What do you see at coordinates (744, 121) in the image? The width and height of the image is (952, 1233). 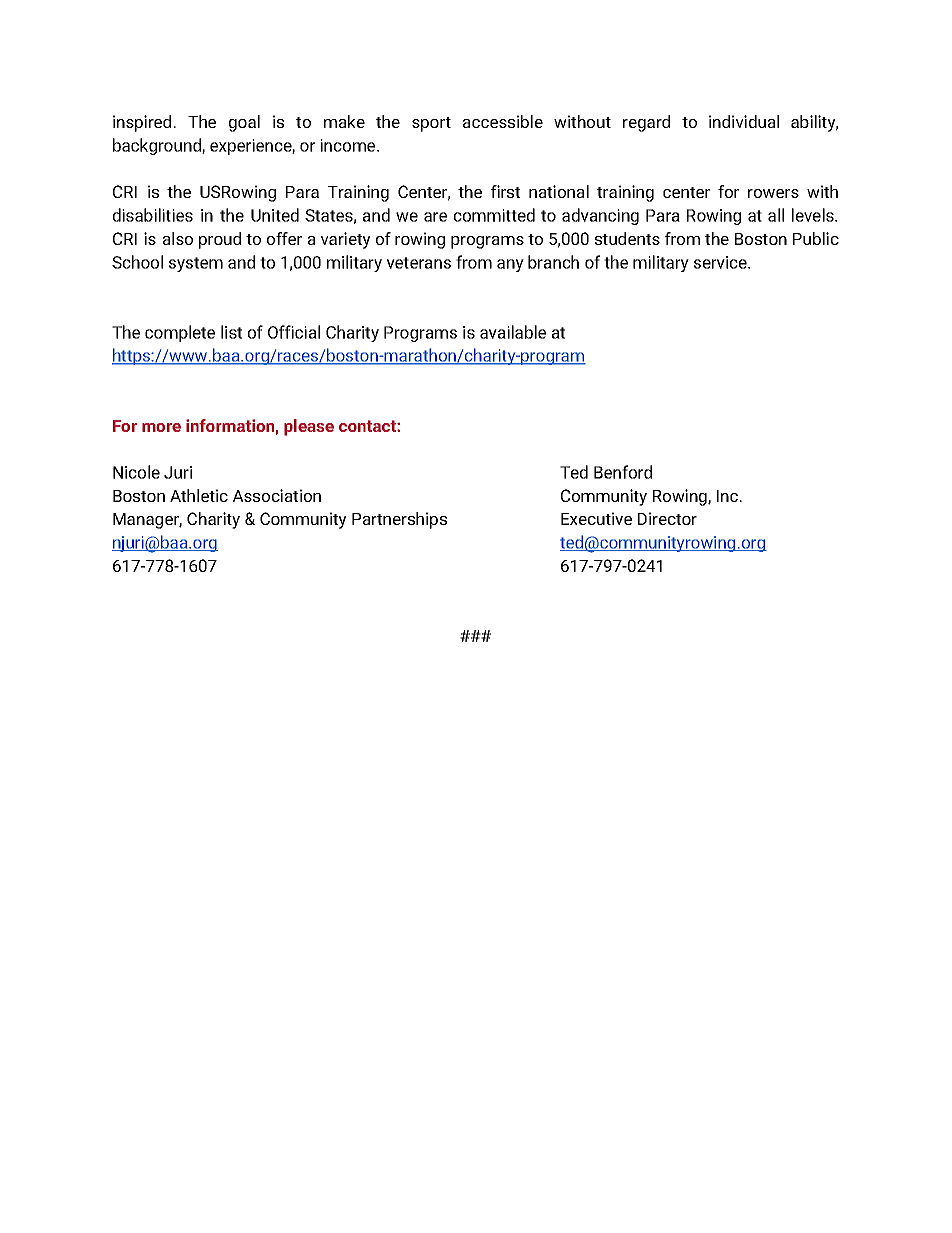 I see `individual` at bounding box center [744, 121].
